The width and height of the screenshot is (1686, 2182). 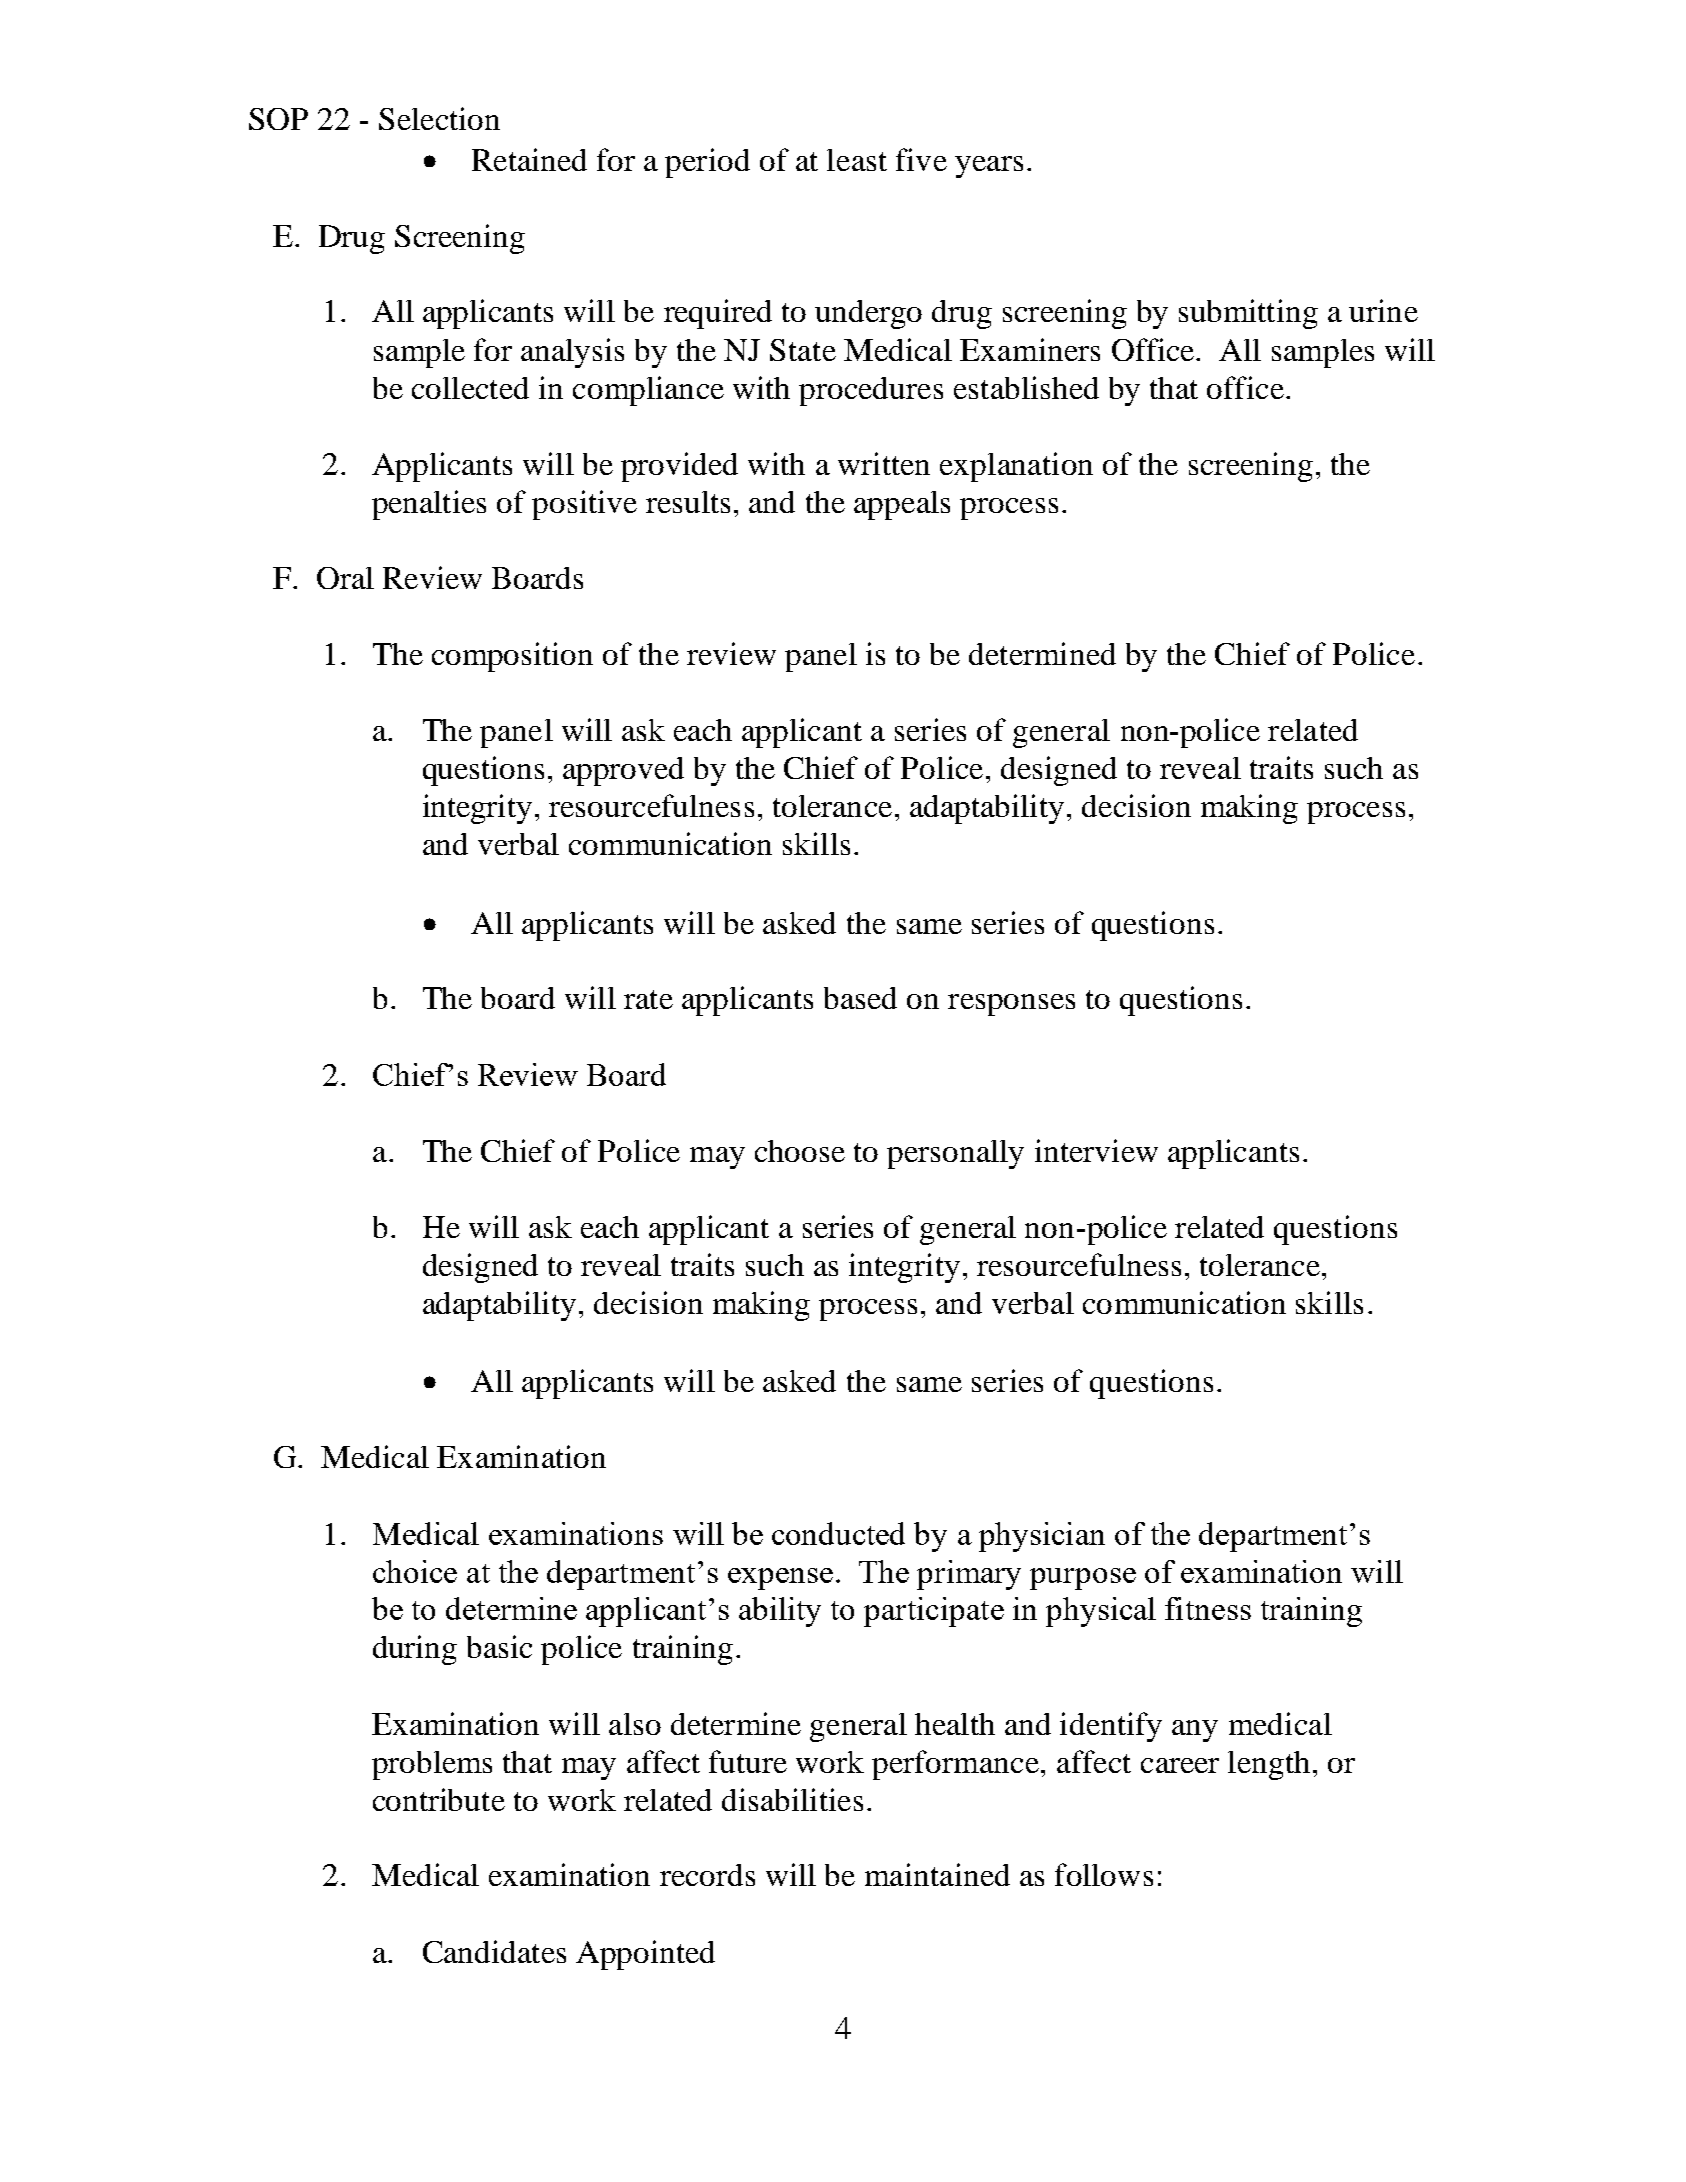 What do you see at coordinates (800, 1151) in the screenshot?
I see `choose` at bounding box center [800, 1151].
